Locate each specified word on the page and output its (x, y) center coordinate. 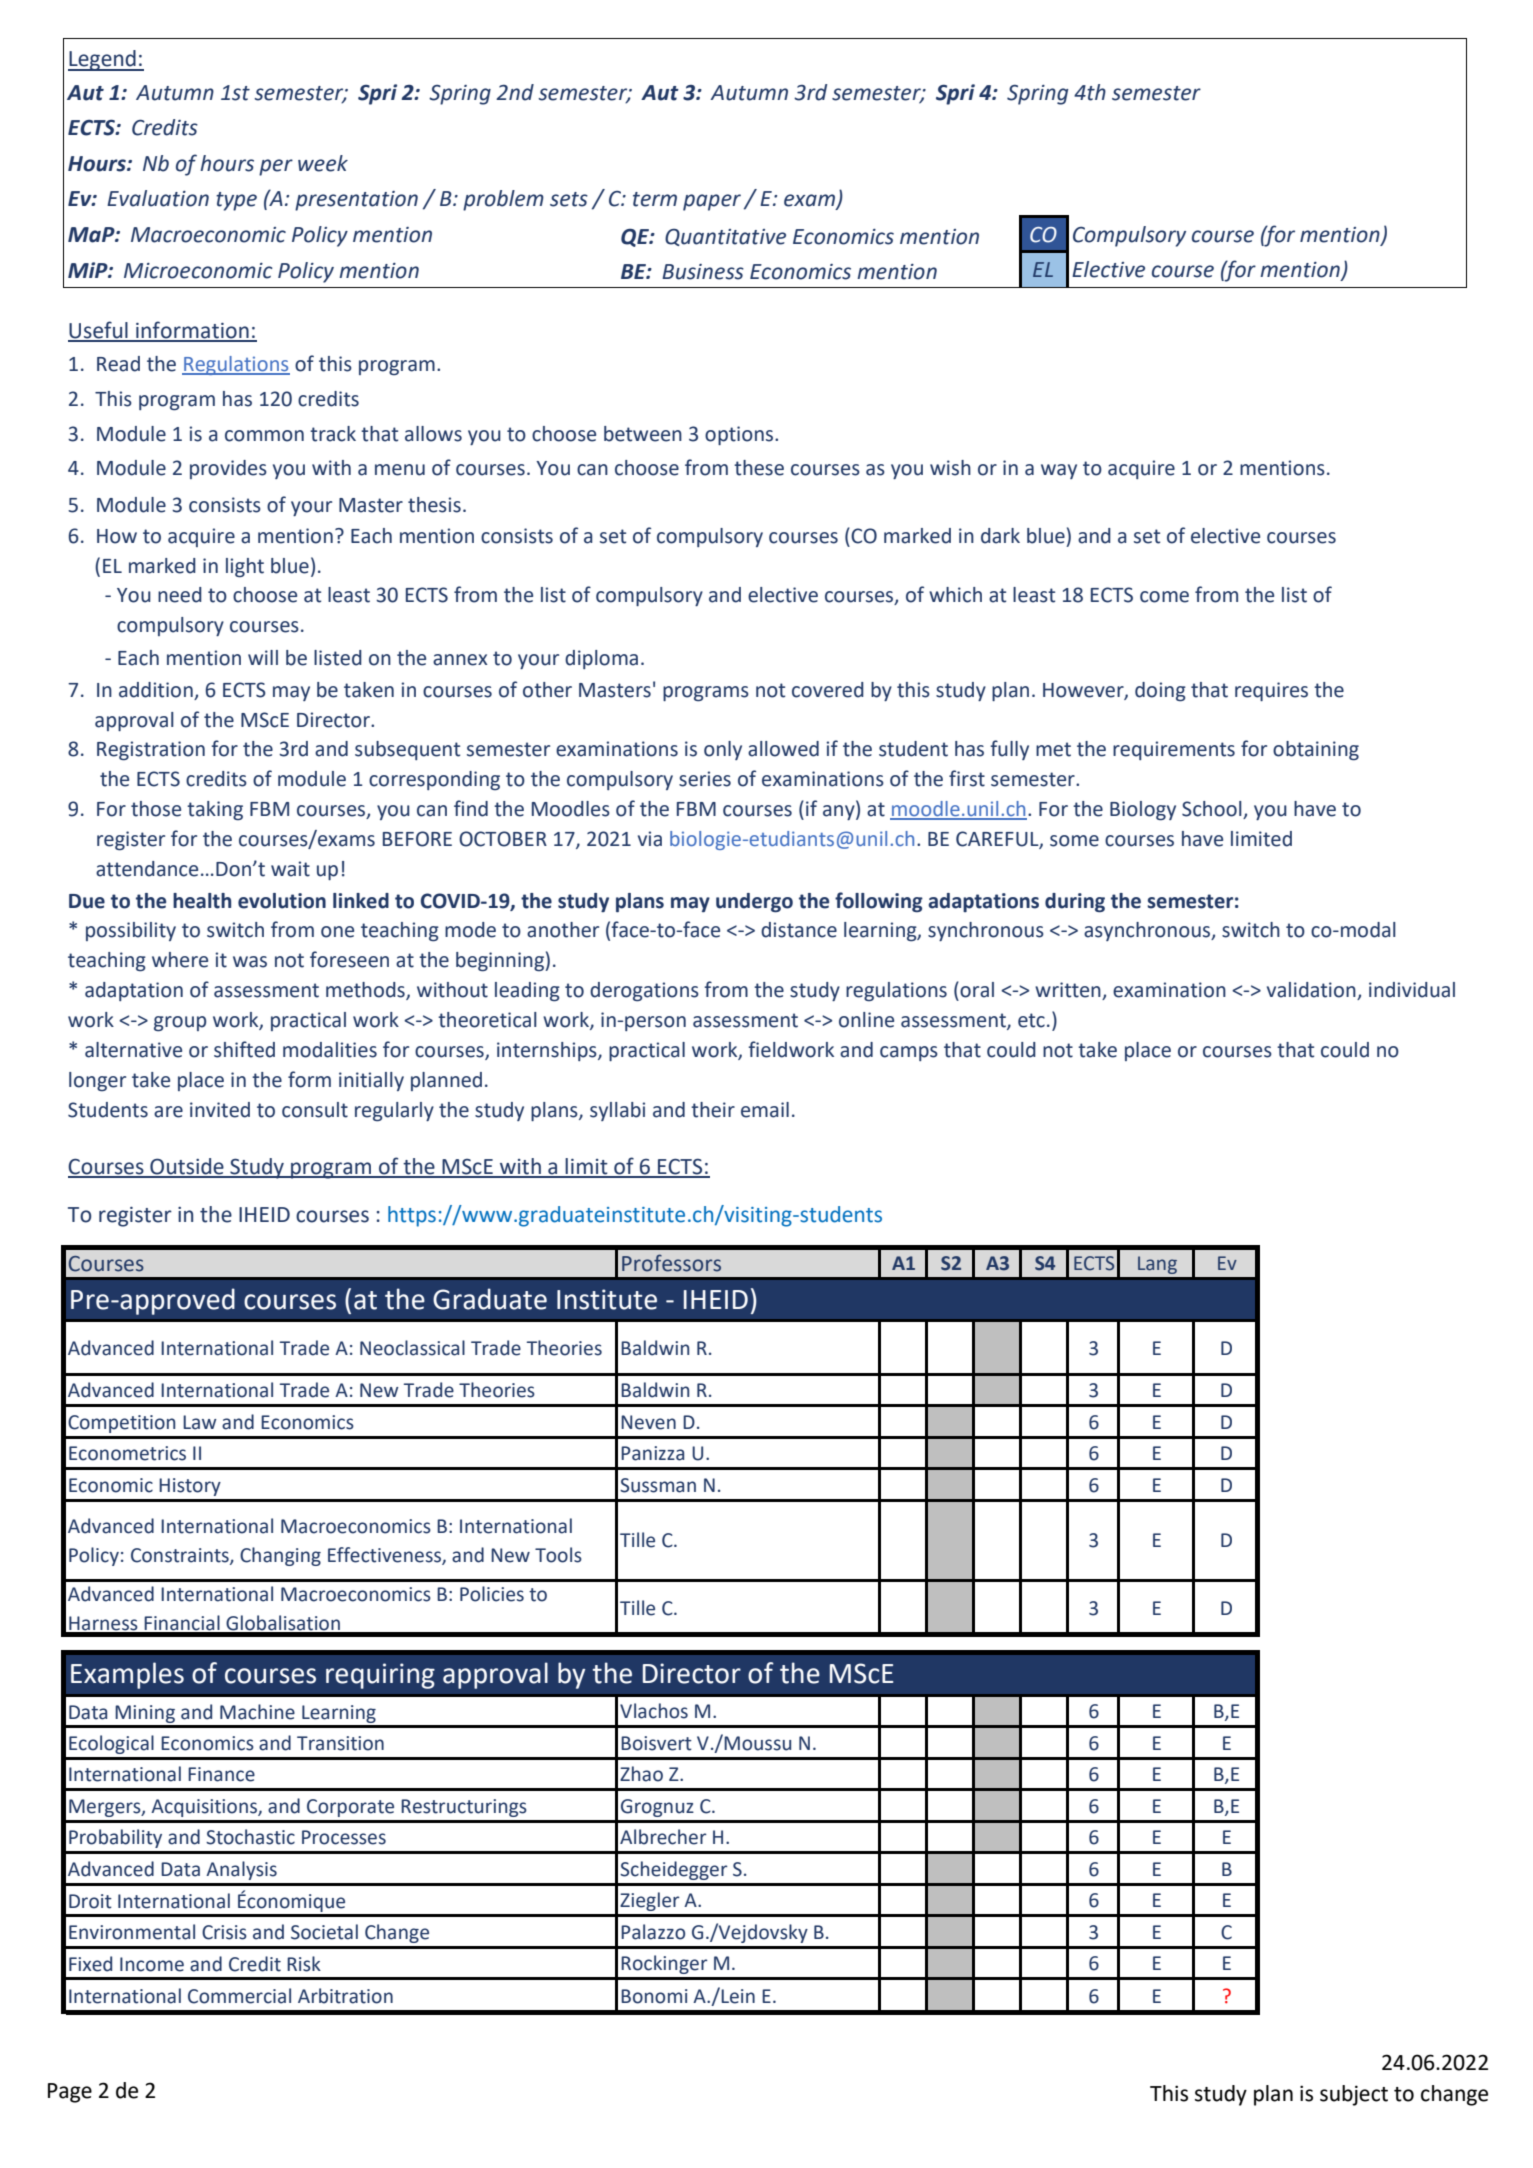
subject (1354, 2095)
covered (828, 690)
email (765, 1110)
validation (1312, 991)
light (245, 568)
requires (1271, 691)
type (236, 201)
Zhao (641, 1774)
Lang (1157, 1265)
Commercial (239, 1996)
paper (712, 202)
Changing (280, 1556)
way (1059, 471)
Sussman (658, 1485)
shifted (244, 1049)
